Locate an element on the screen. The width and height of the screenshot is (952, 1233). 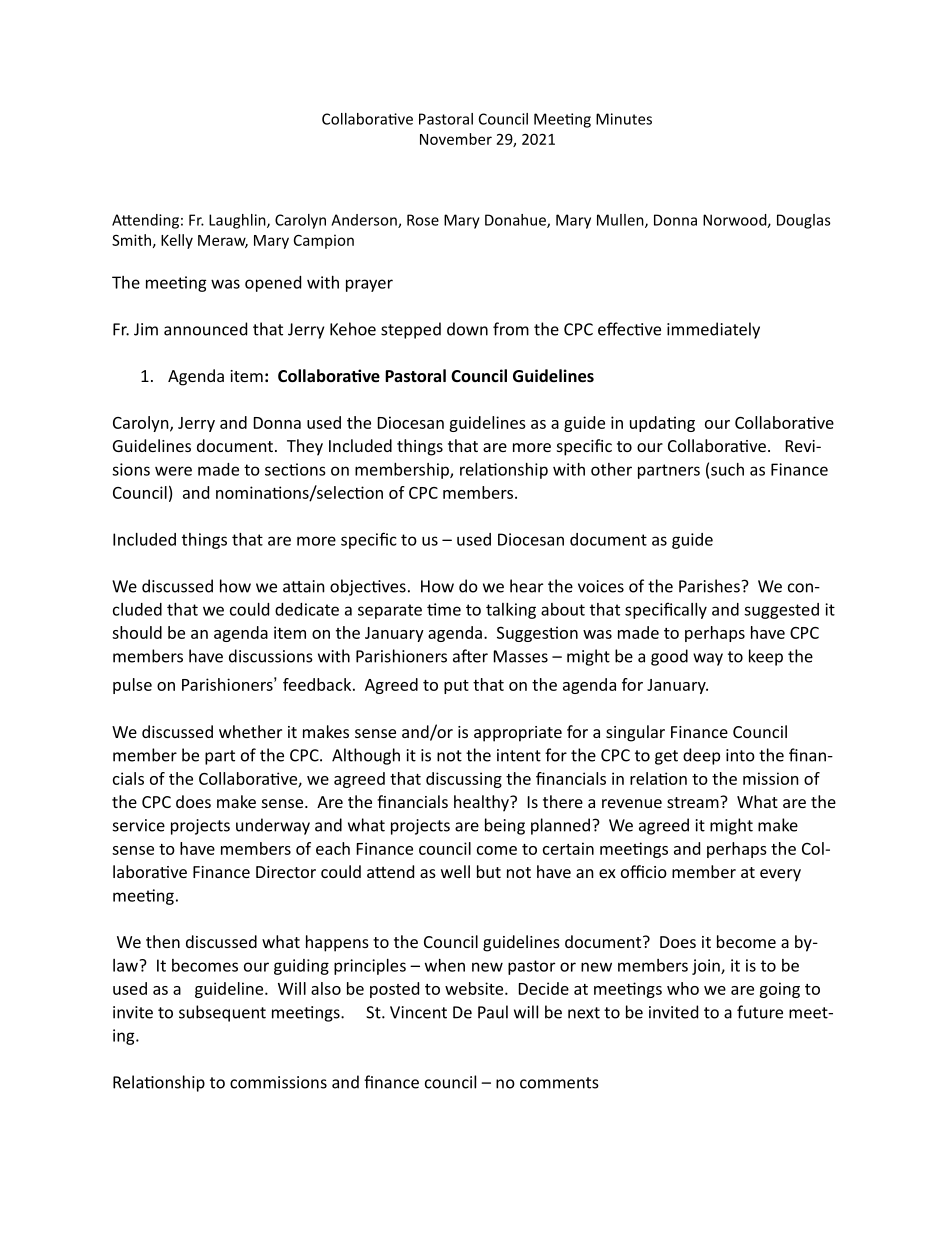
future is located at coordinates (760, 1012).
